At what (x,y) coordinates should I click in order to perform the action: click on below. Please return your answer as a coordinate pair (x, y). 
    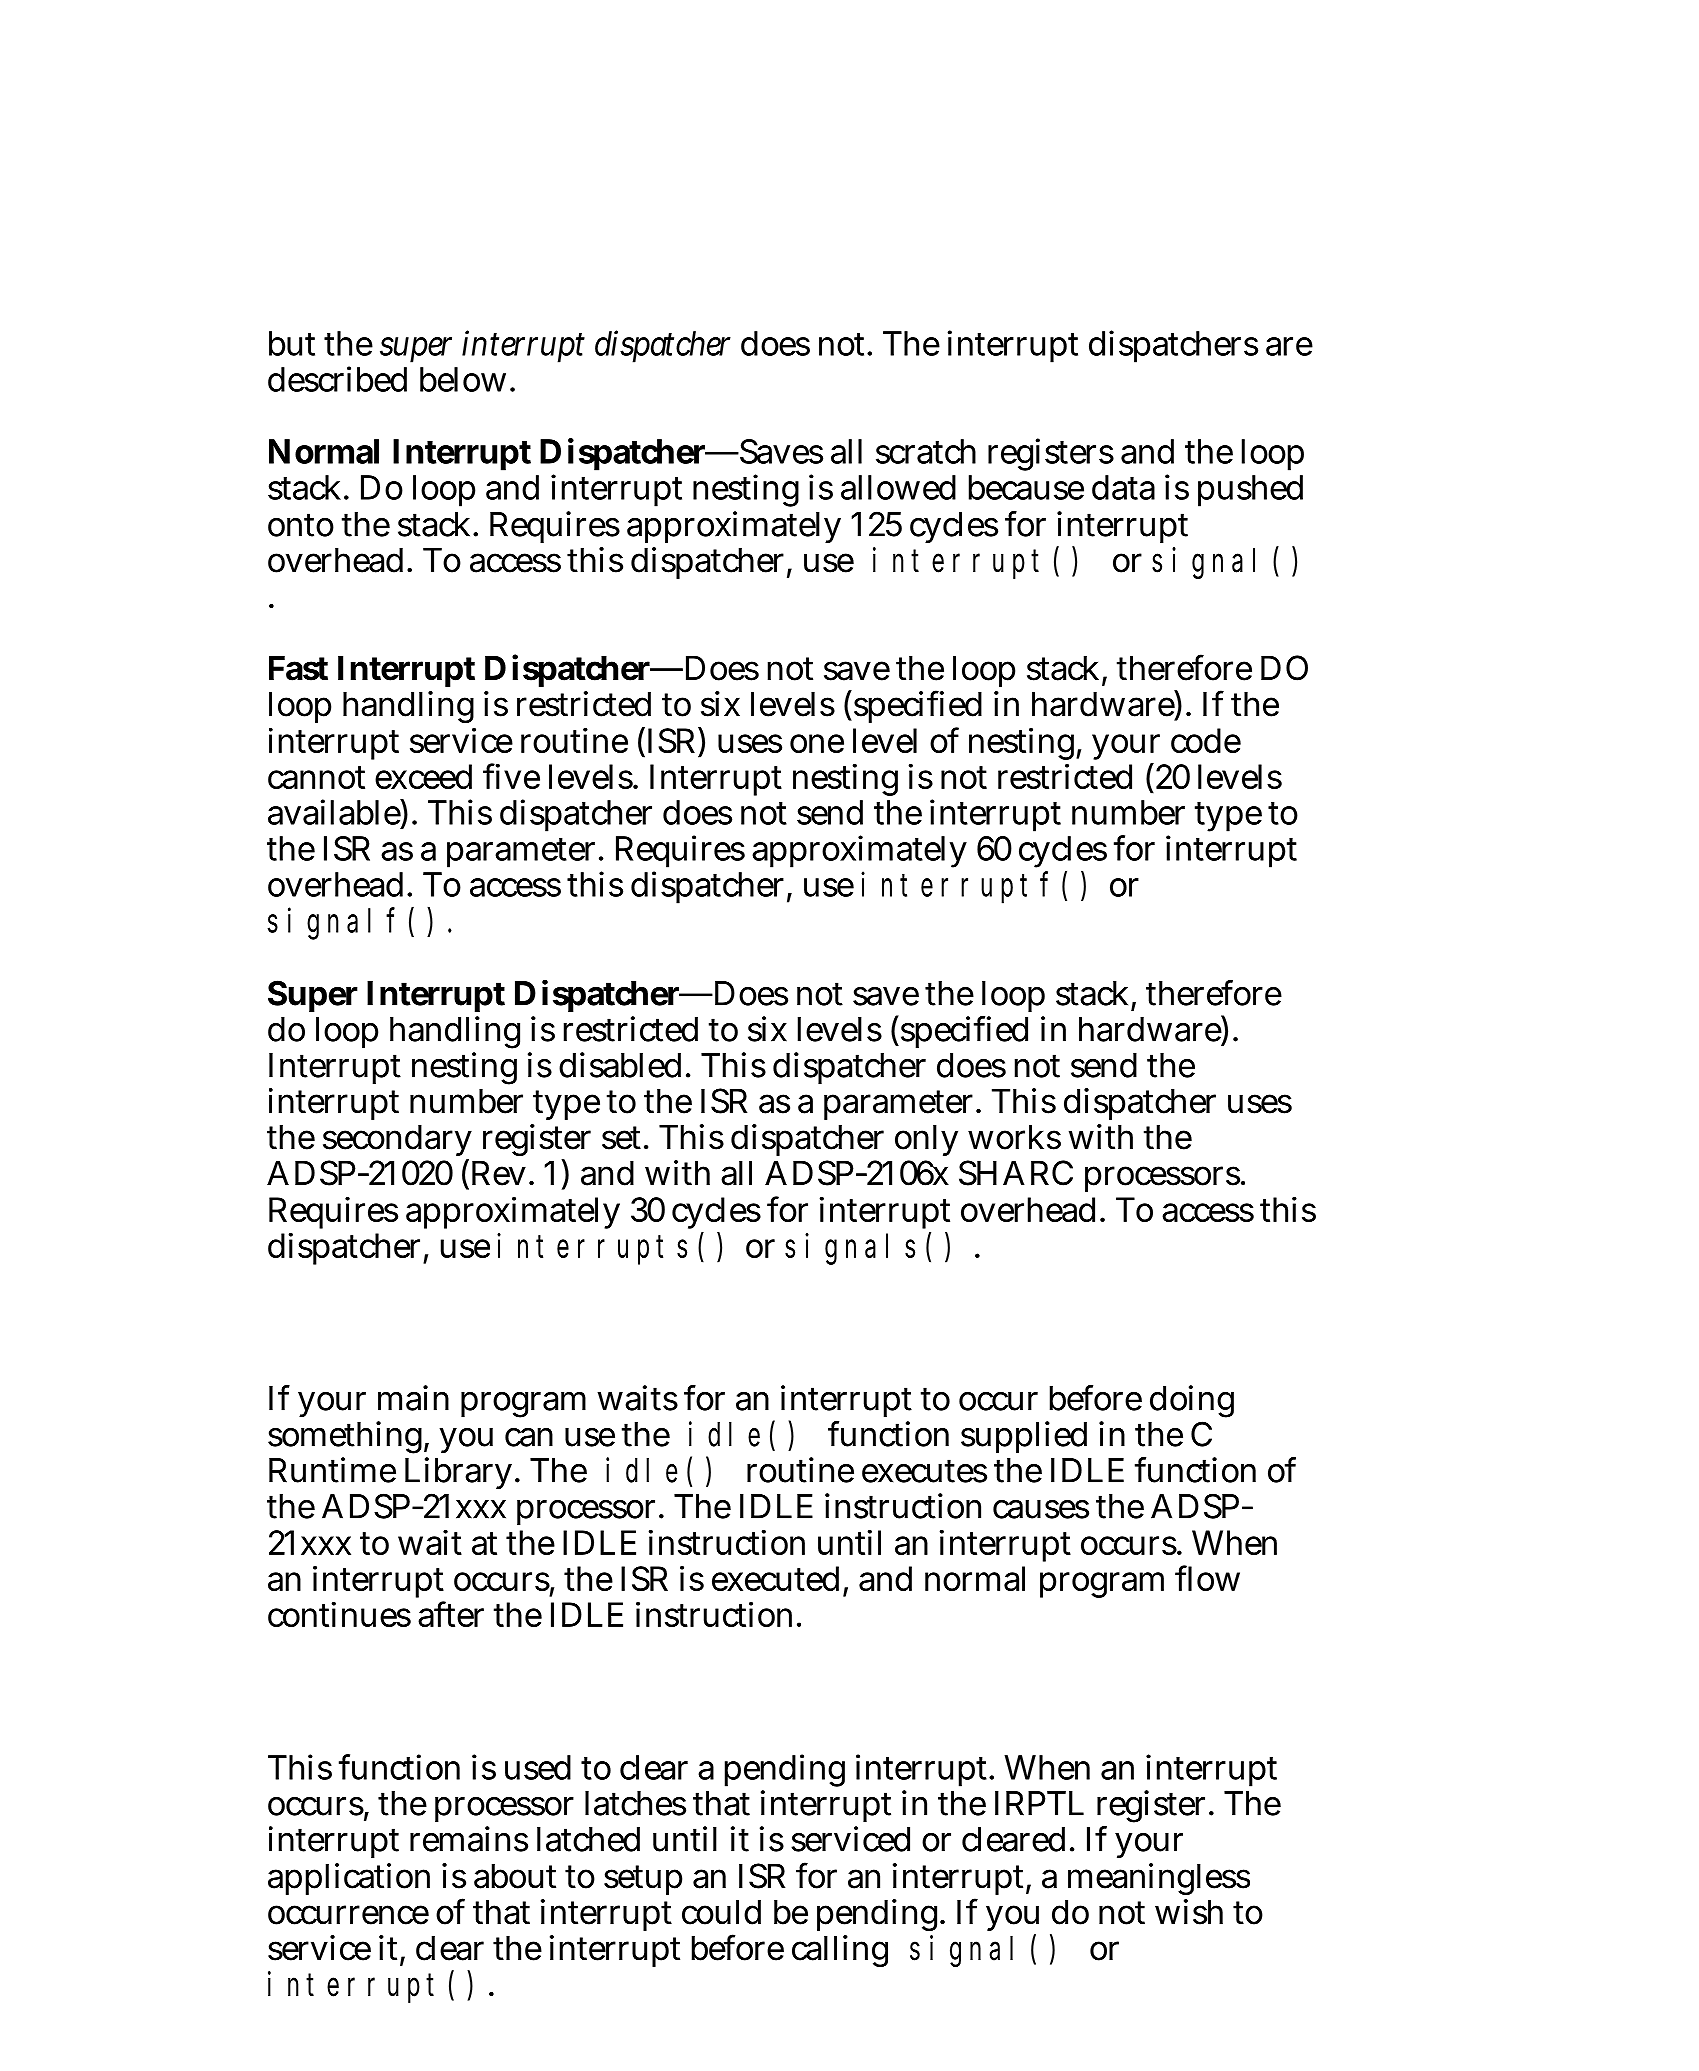
    Looking at the image, I should click on (463, 379).
